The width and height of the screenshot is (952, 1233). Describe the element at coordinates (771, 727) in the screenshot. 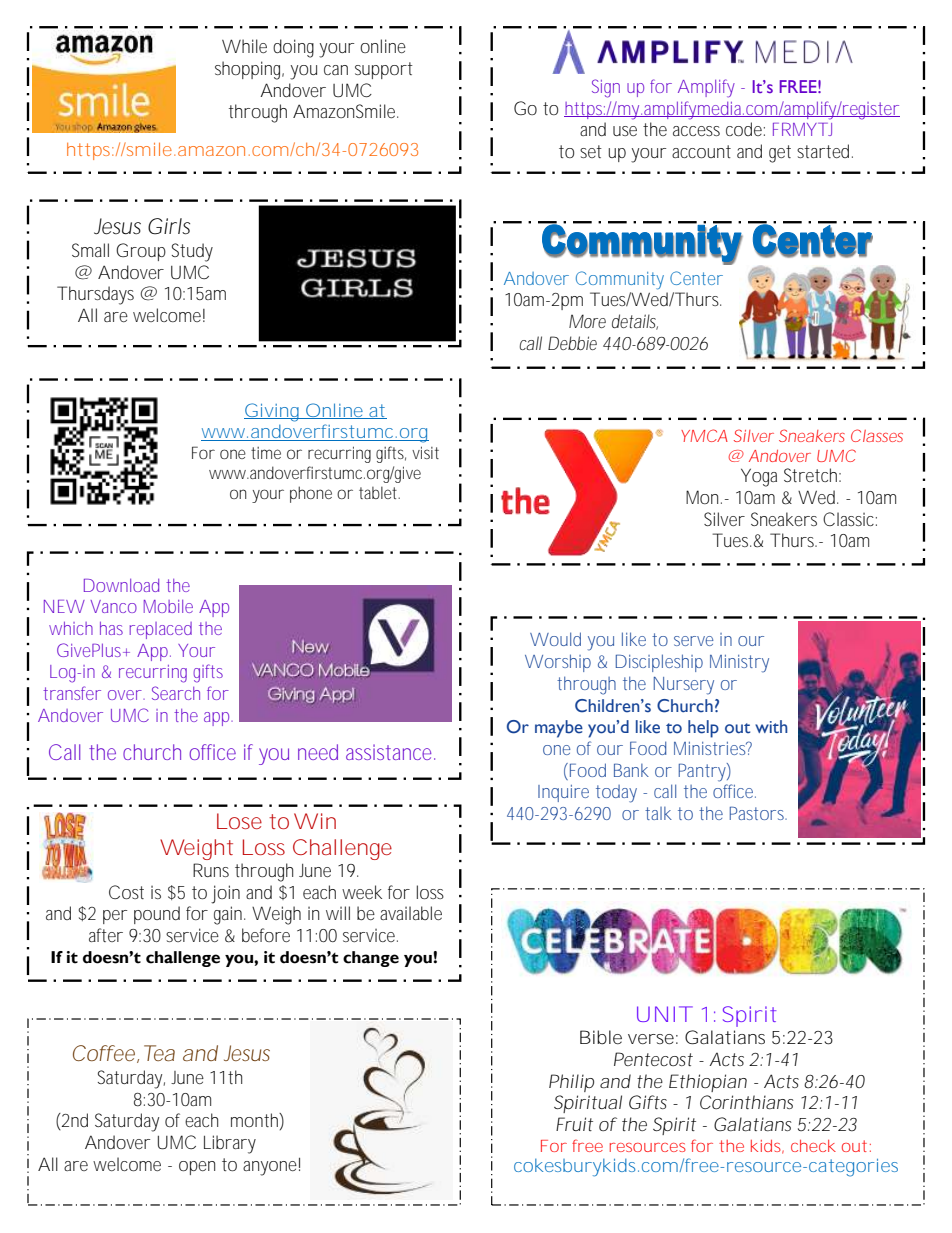

I see `with` at that location.
